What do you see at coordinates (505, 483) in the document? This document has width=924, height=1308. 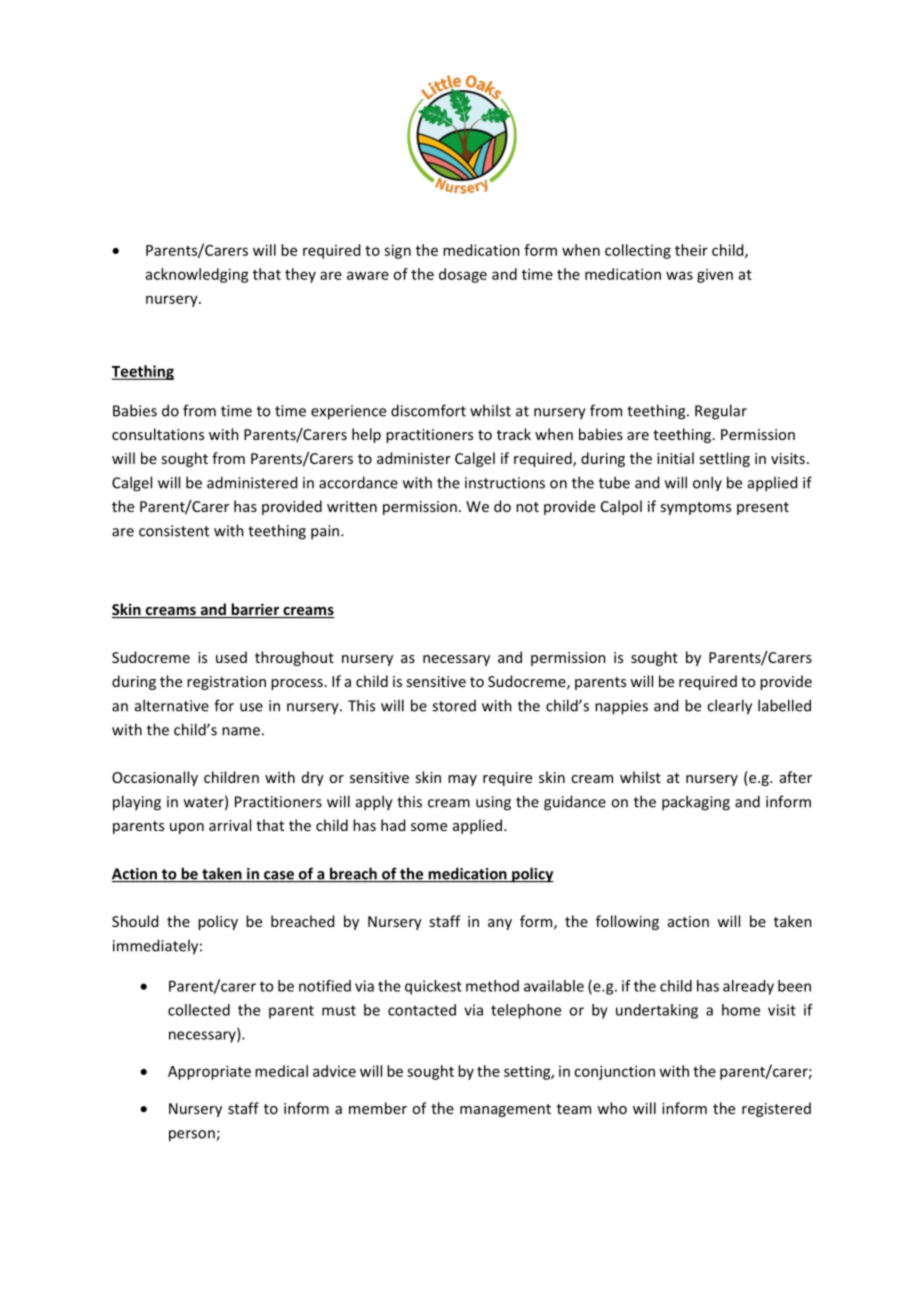 I see `instructions` at bounding box center [505, 483].
